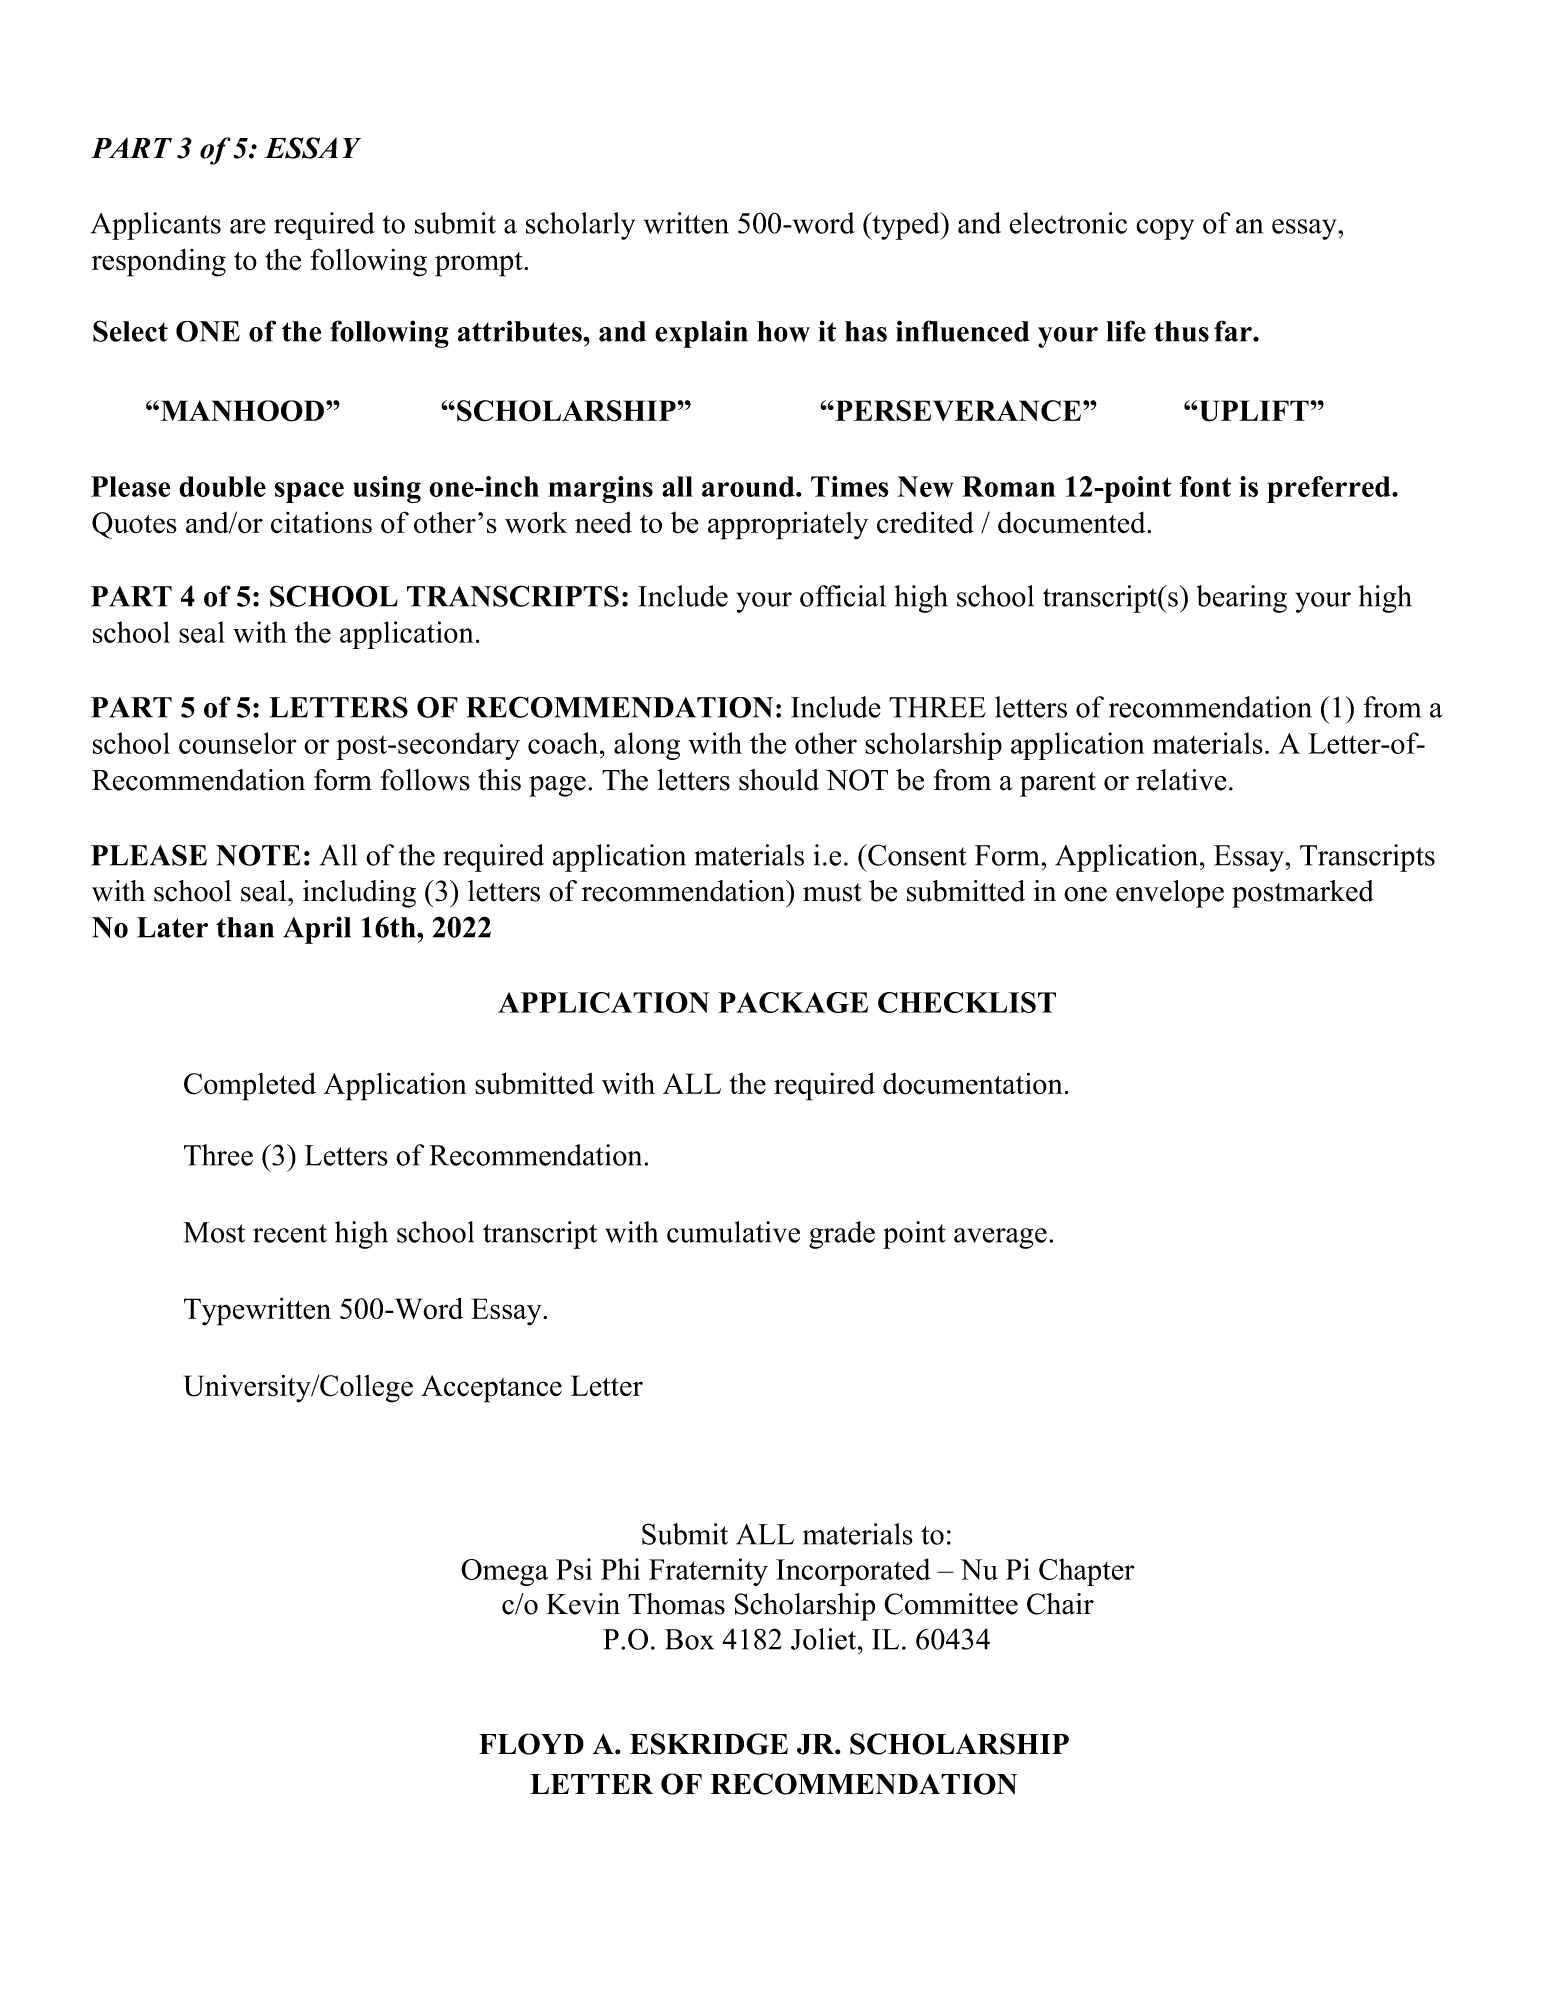  I want to click on explain, so click(701, 334).
